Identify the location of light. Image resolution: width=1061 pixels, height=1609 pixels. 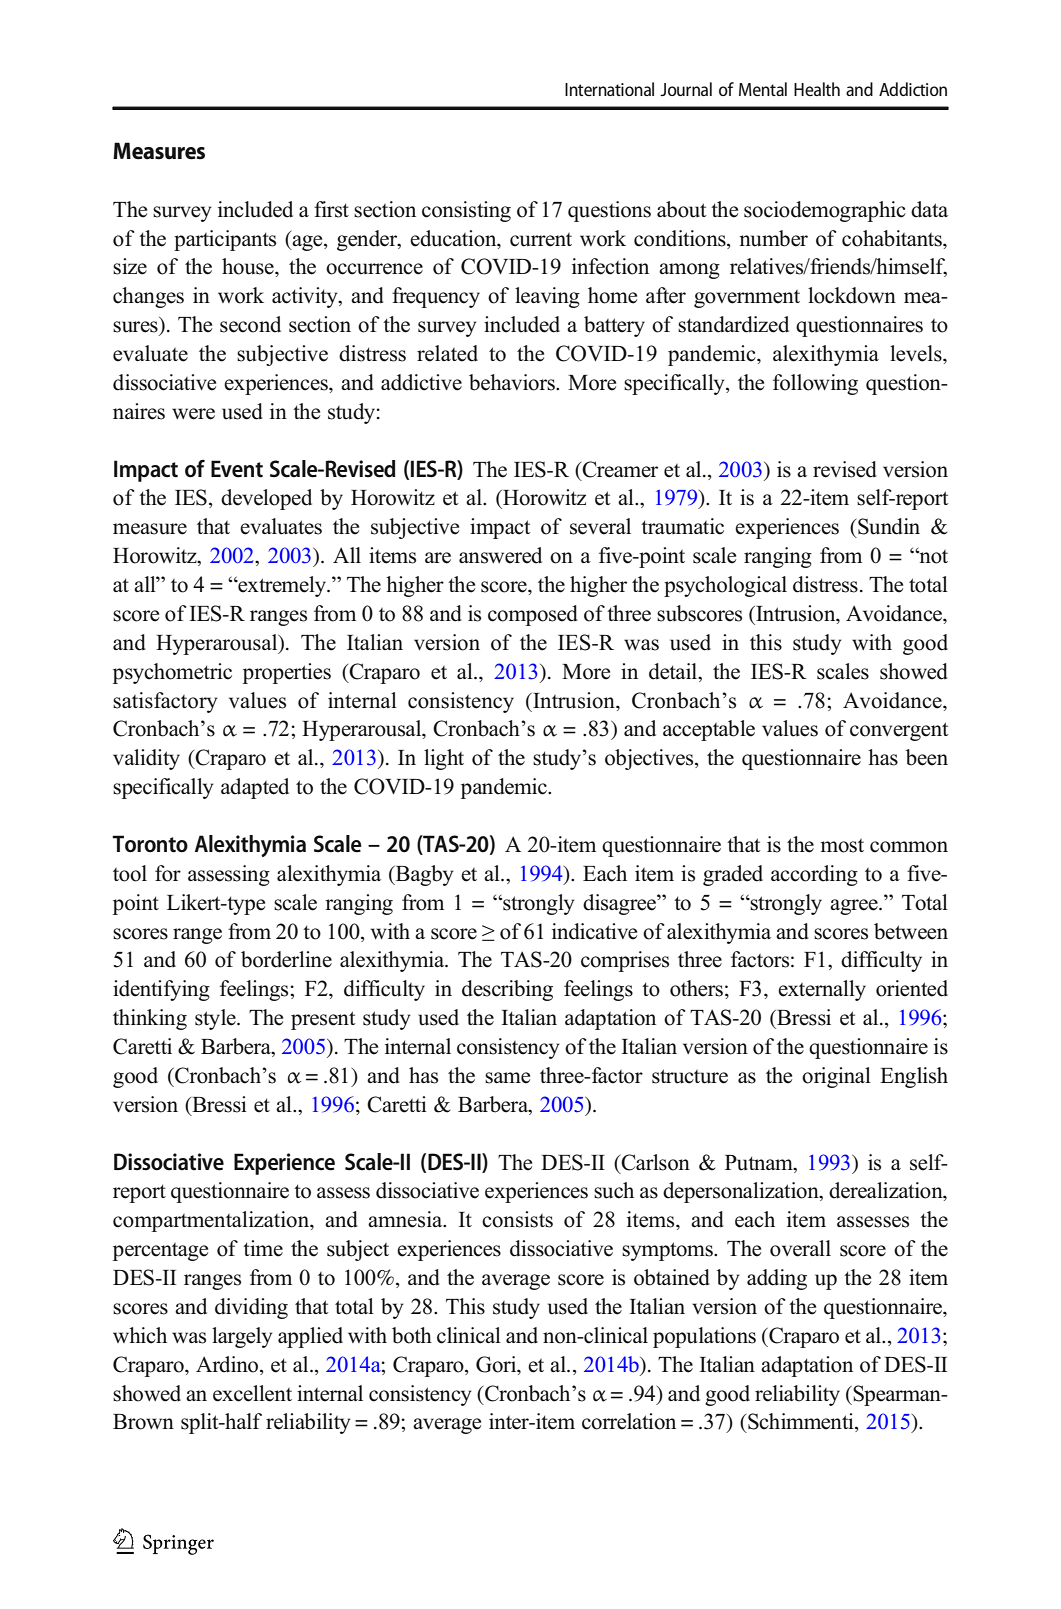
(444, 759).
